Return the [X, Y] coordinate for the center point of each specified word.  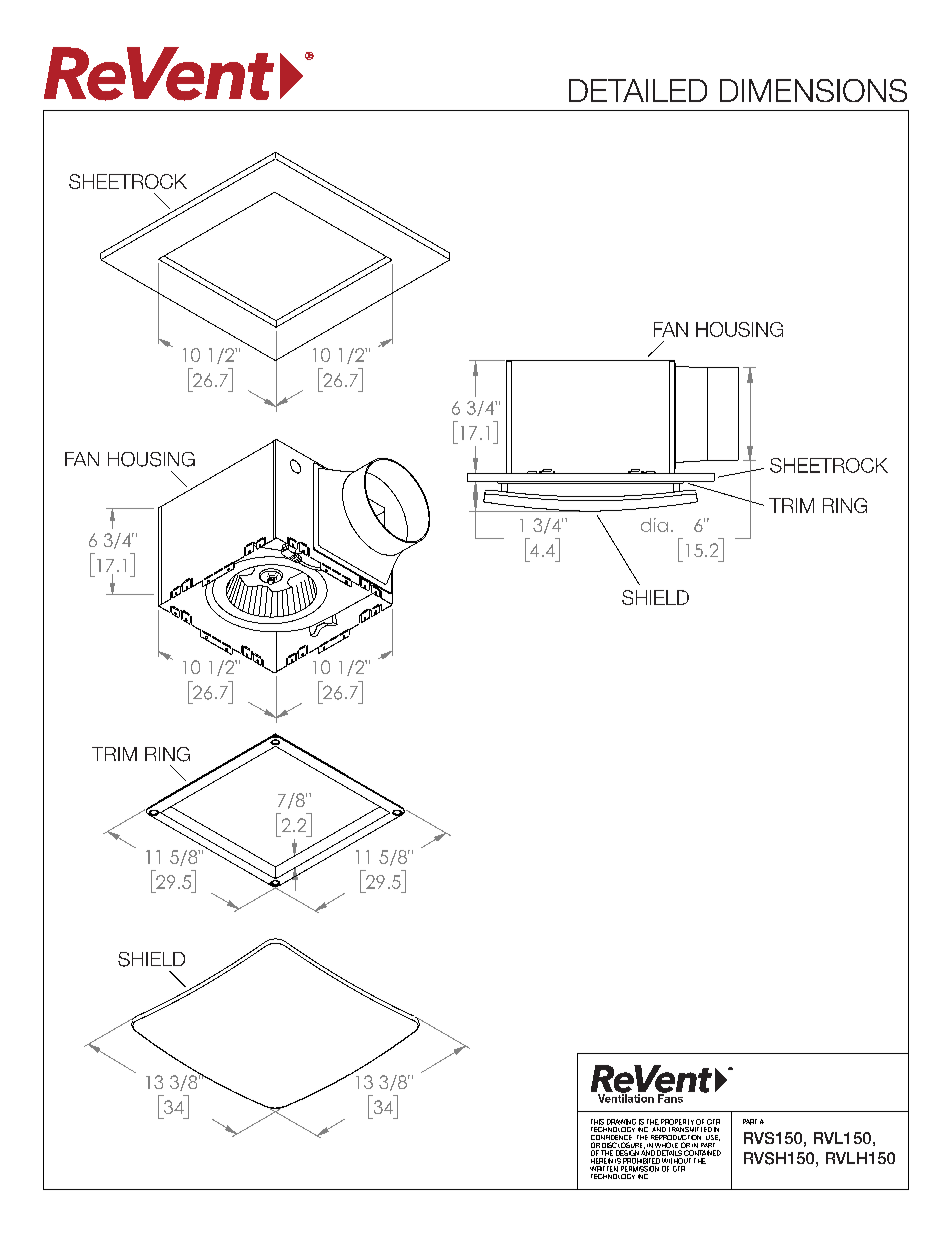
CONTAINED [702, 1153]
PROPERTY [677, 1122]
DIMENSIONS [813, 90]
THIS [597, 1122]
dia [654, 525]
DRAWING [621, 1122]
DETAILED [638, 90]
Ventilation [626, 1097]
